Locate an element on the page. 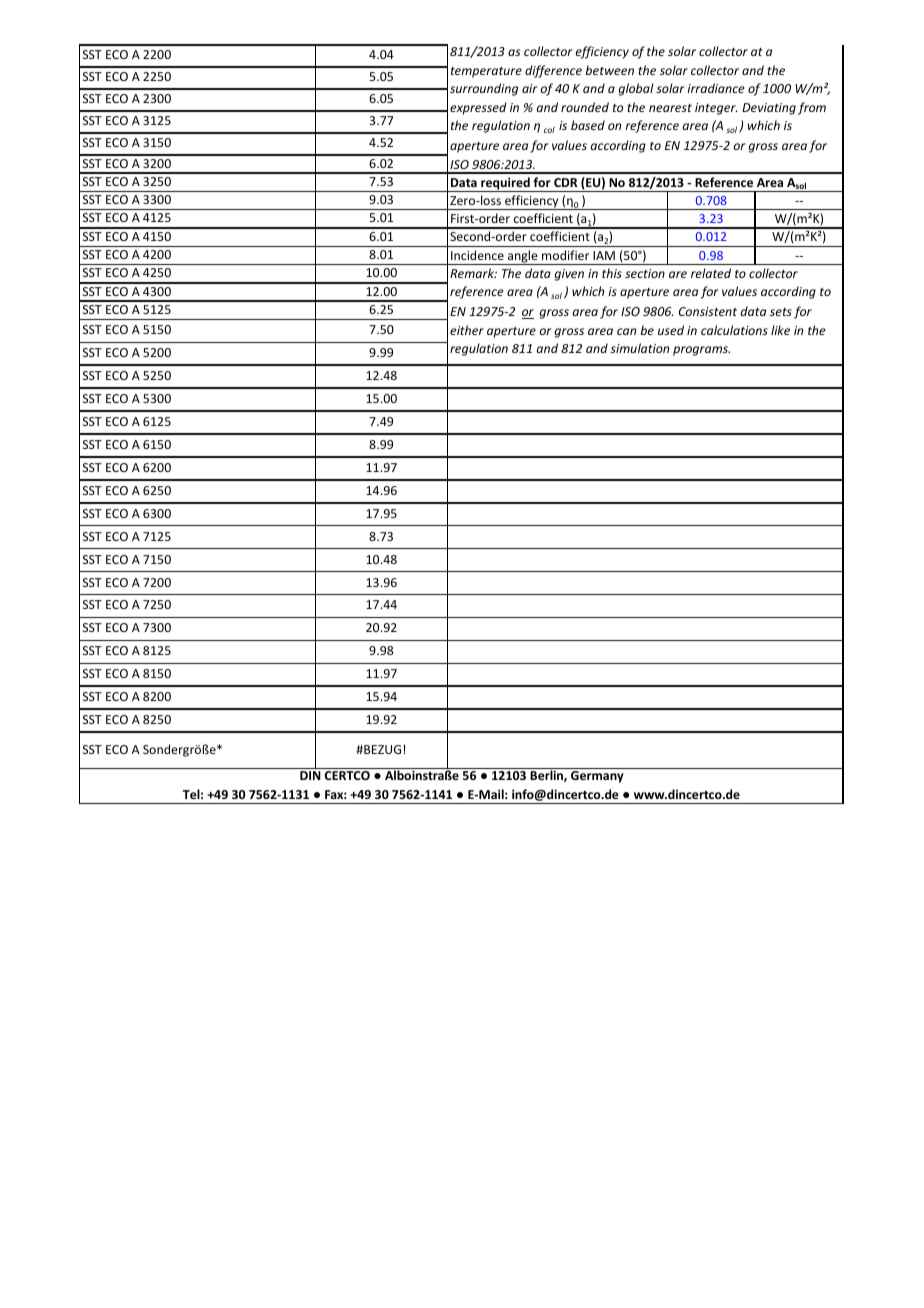 This page has height=1308, width=924. global is located at coordinates (636, 89).
